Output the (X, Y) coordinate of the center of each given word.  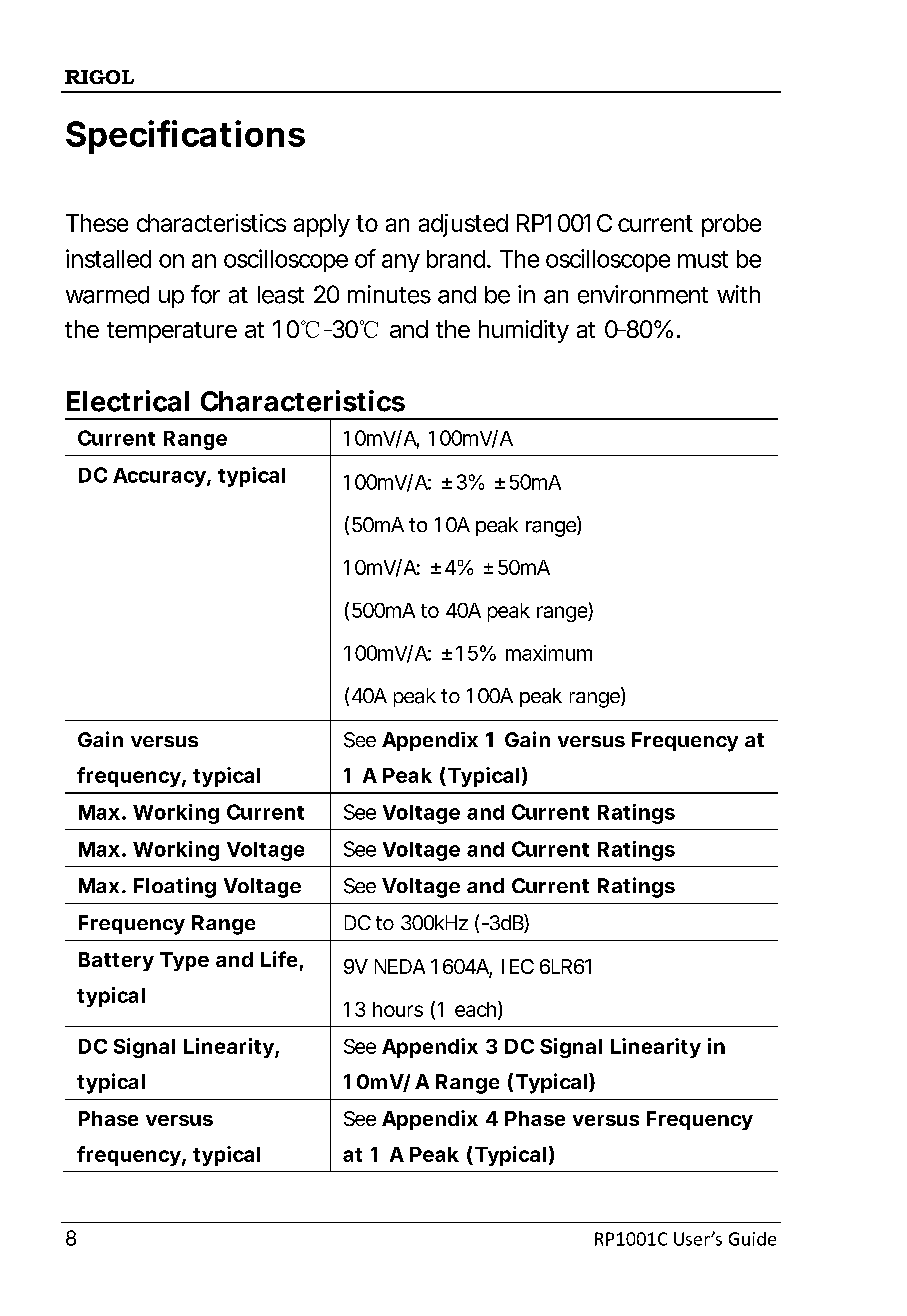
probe (731, 225)
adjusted (463, 225)
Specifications (185, 137)
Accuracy (159, 477)
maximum (549, 653)
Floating (175, 887)
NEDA (400, 966)
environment (643, 294)
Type (184, 961)
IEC (518, 966)
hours (398, 1009)
